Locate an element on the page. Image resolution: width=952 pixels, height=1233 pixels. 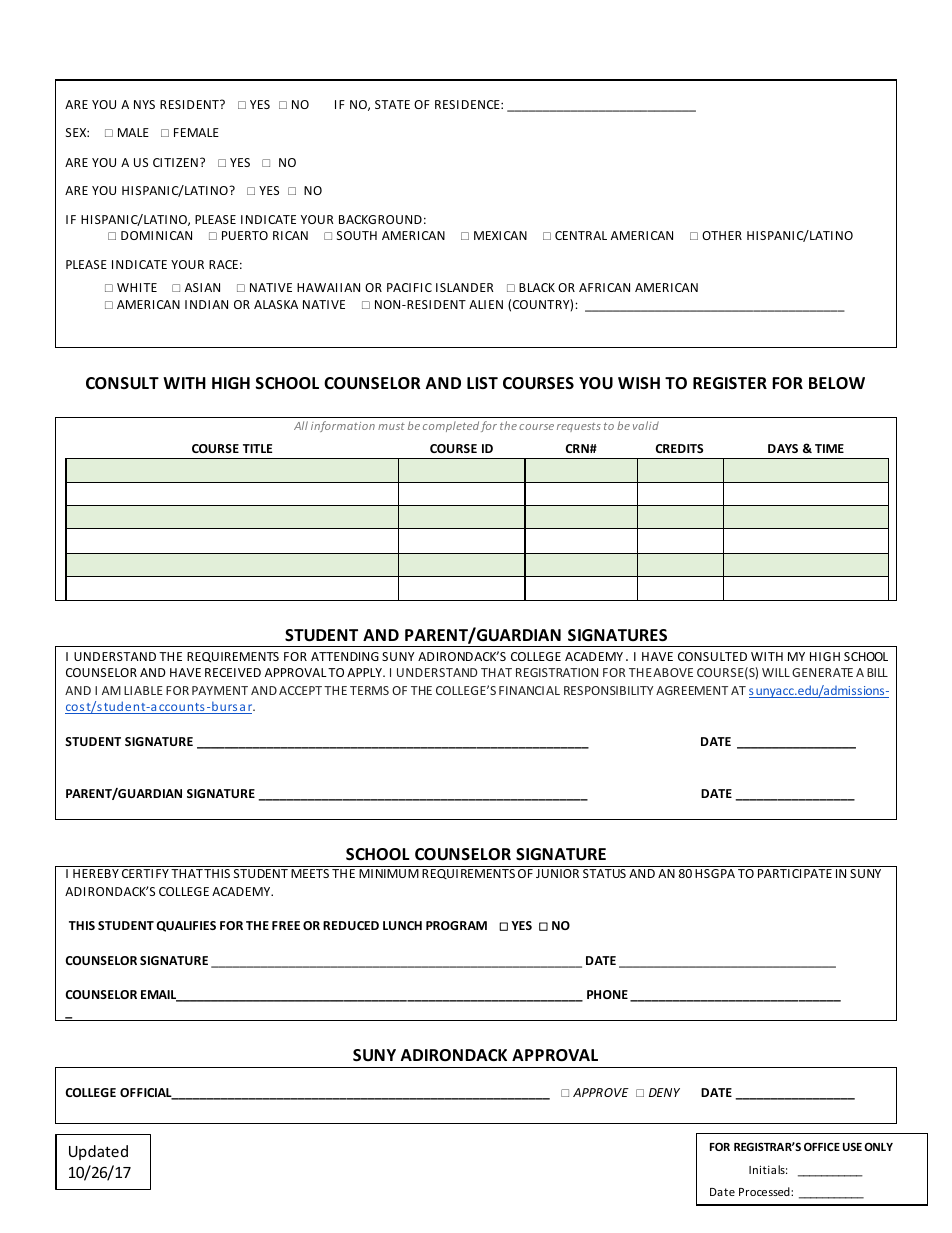
completed is located at coordinates (451, 426).
